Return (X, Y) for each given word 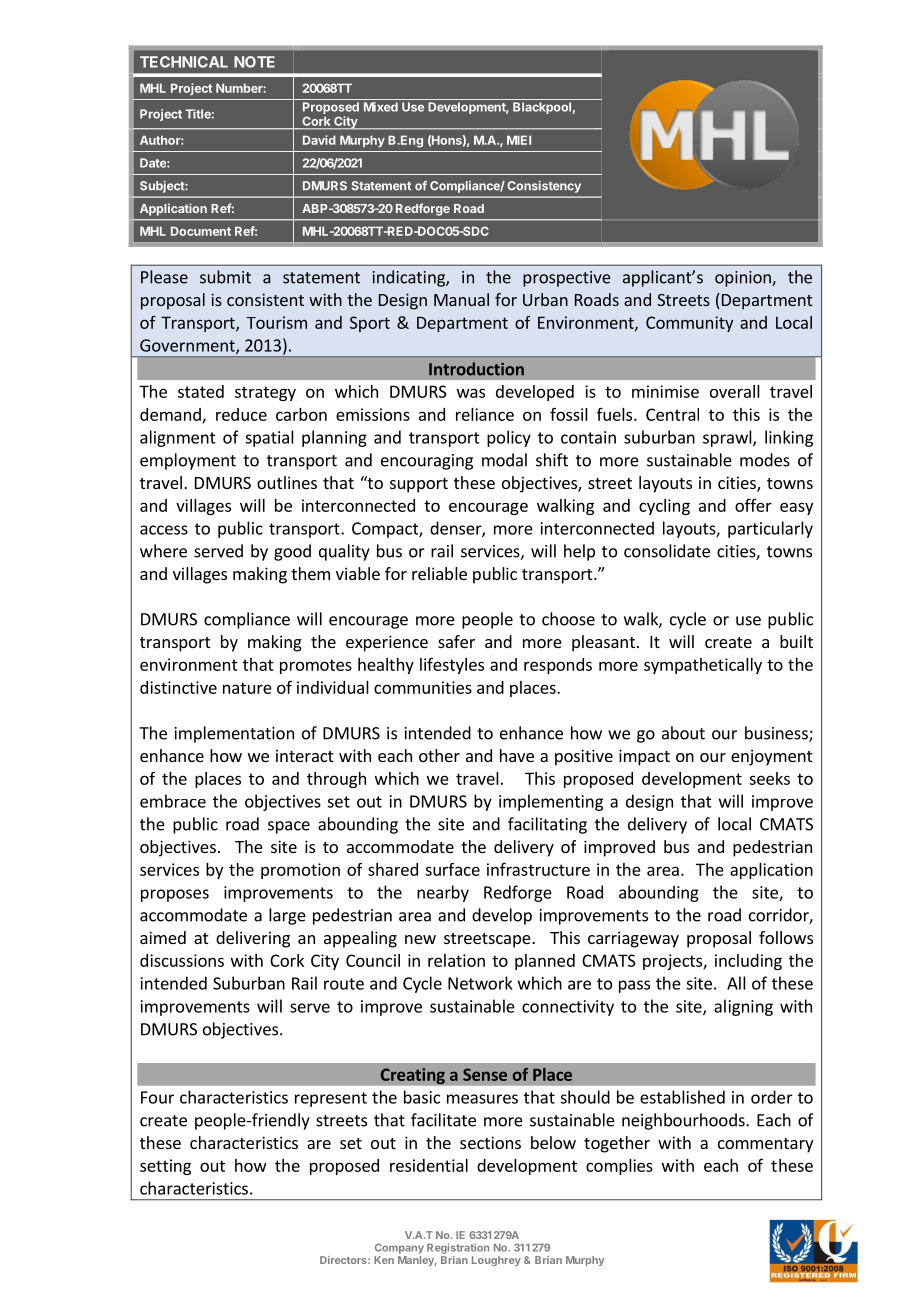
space (289, 827)
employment (188, 461)
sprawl (728, 438)
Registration (458, 1248)
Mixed (381, 107)
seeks (769, 778)
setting (165, 1167)
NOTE (254, 62)
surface (452, 869)
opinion (744, 279)
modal (504, 460)
